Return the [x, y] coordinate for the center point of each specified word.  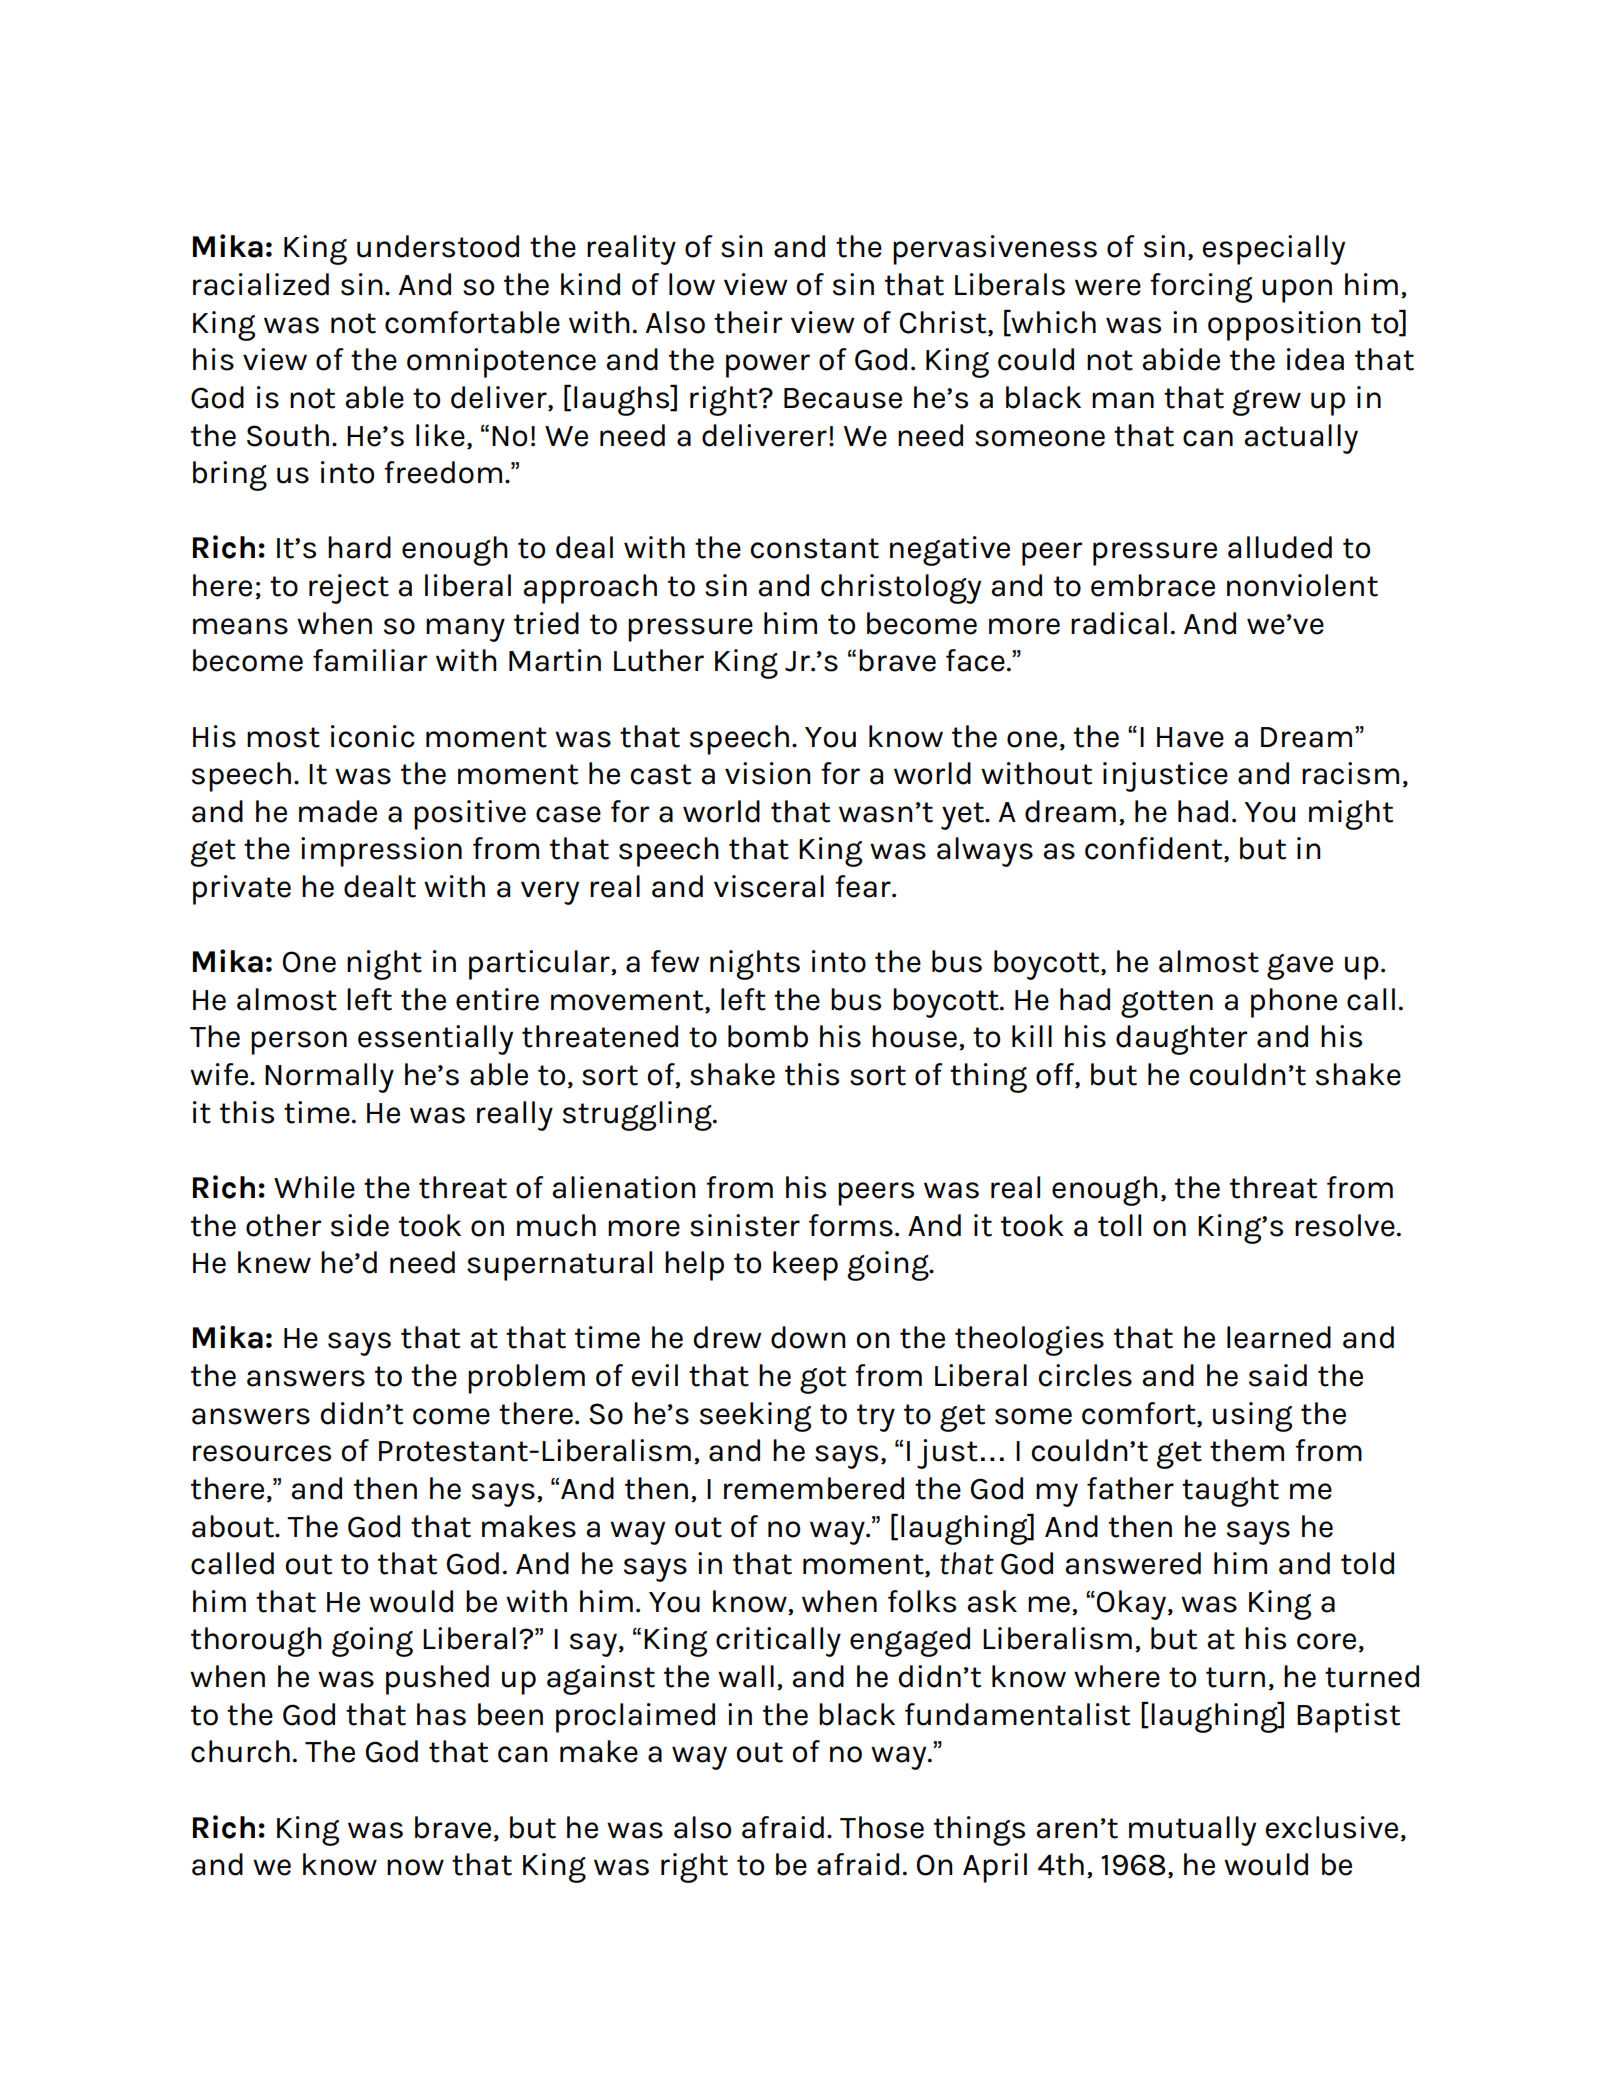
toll [1119, 1225]
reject [349, 589]
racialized [261, 284]
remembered [814, 1488]
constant [814, 548]
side [360, 1225]
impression [381, 852]
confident [1155, 849]
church [240, 1751]
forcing [1201, 288]
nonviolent [1302, 585]
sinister [745, 1225]
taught [1230, 1492]
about [234, 1526]
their [748, 322]
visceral [769, 886]
